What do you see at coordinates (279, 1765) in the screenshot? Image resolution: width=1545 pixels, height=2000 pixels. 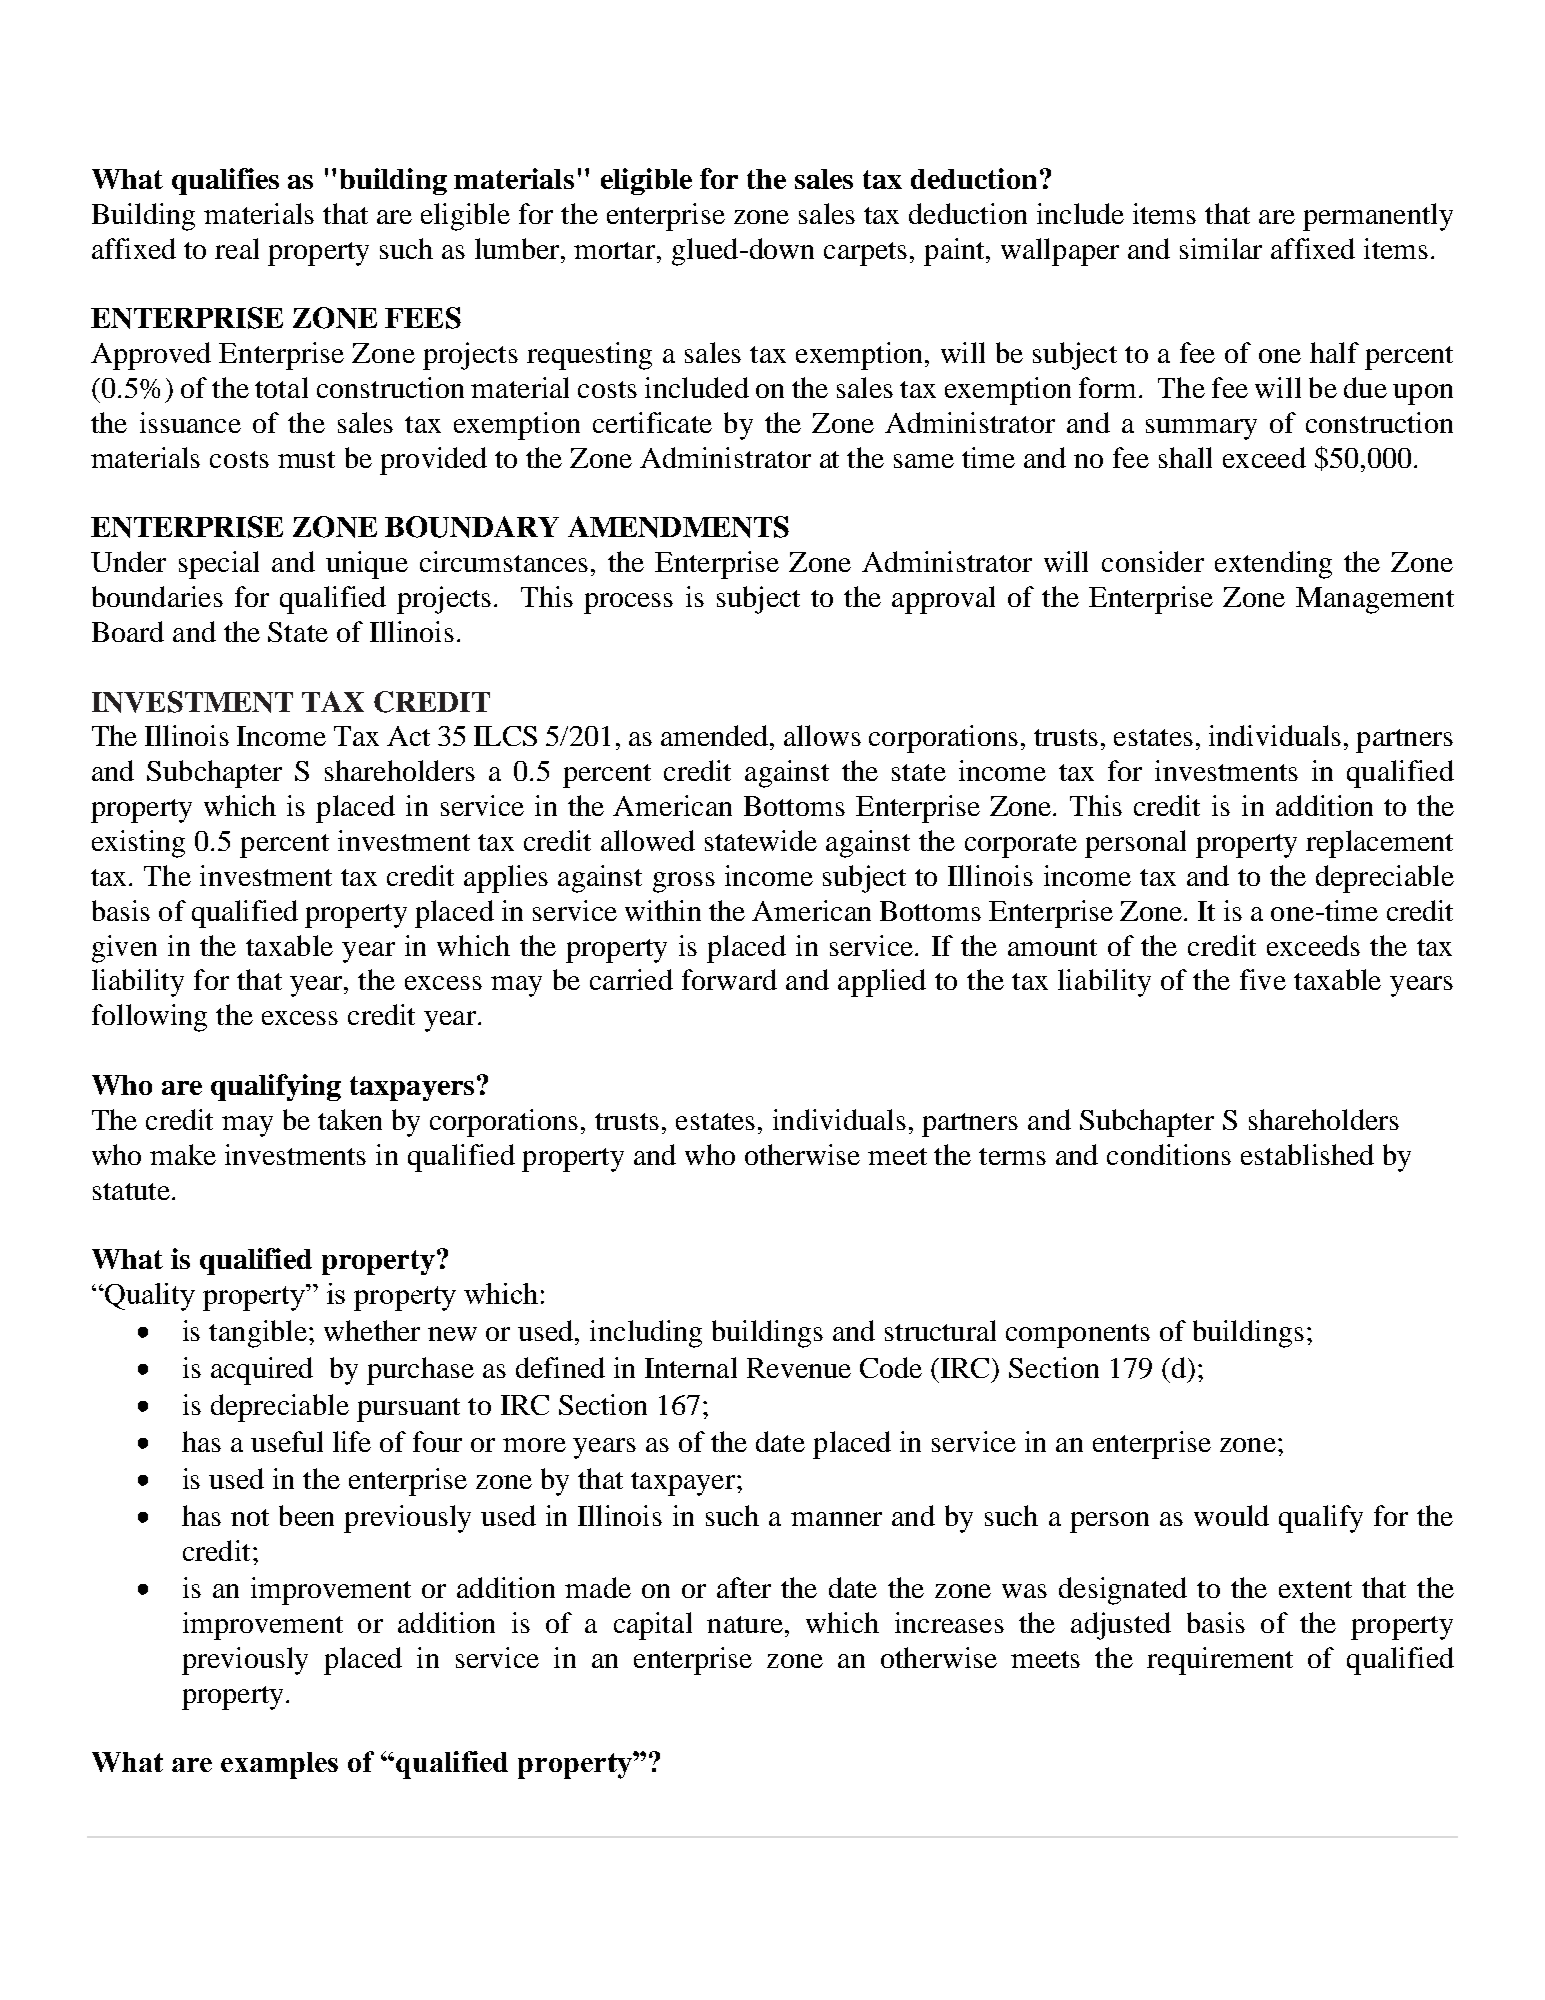 I see `examples` at bounding box center [279, 1765].
